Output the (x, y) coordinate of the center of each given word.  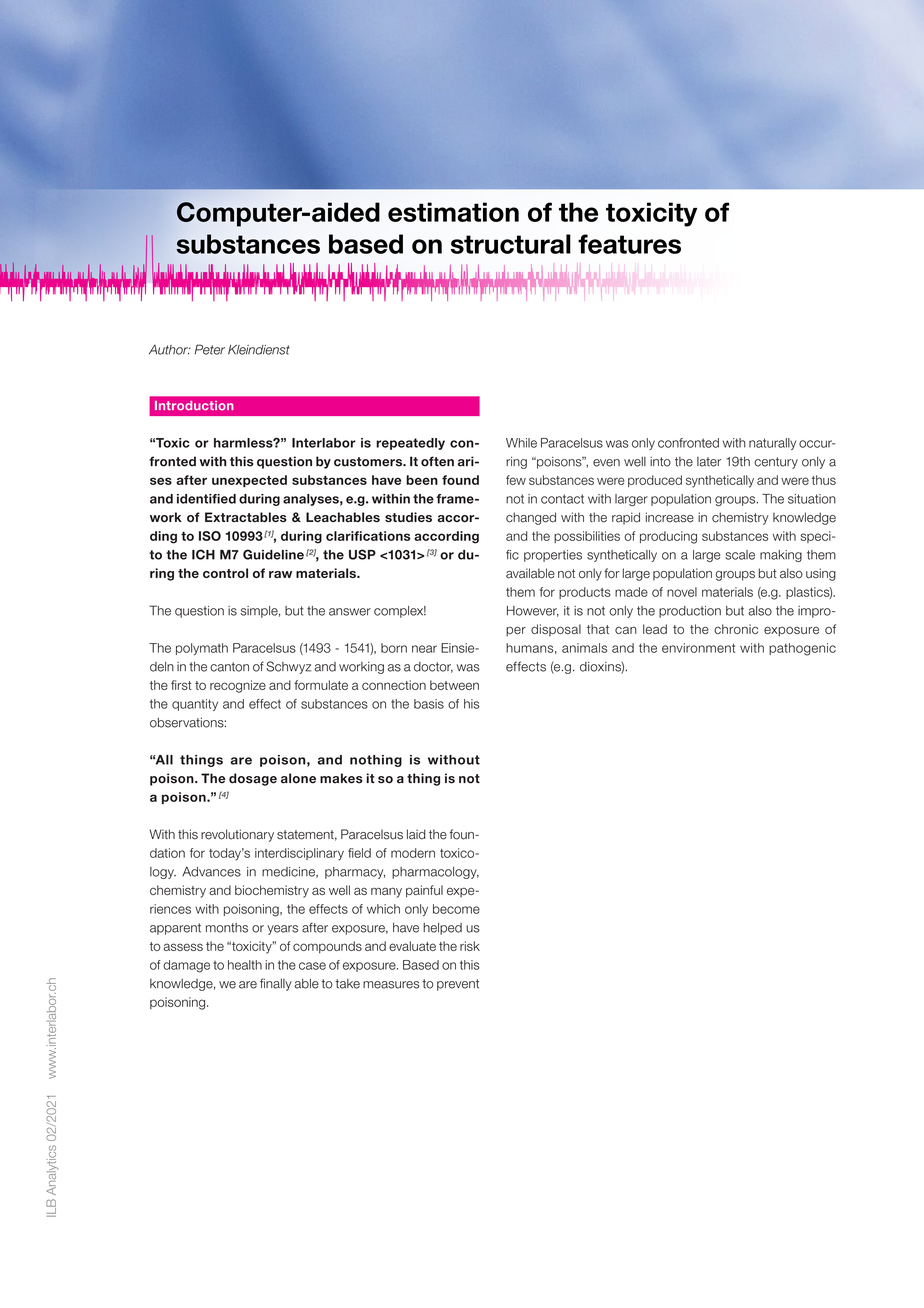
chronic (736, 629)
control (225, 573)
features (629, 244)
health (245, 965)
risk (470, 946)
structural (511, 244)
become (456, 909)
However (533, 611)
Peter (209, 349)
